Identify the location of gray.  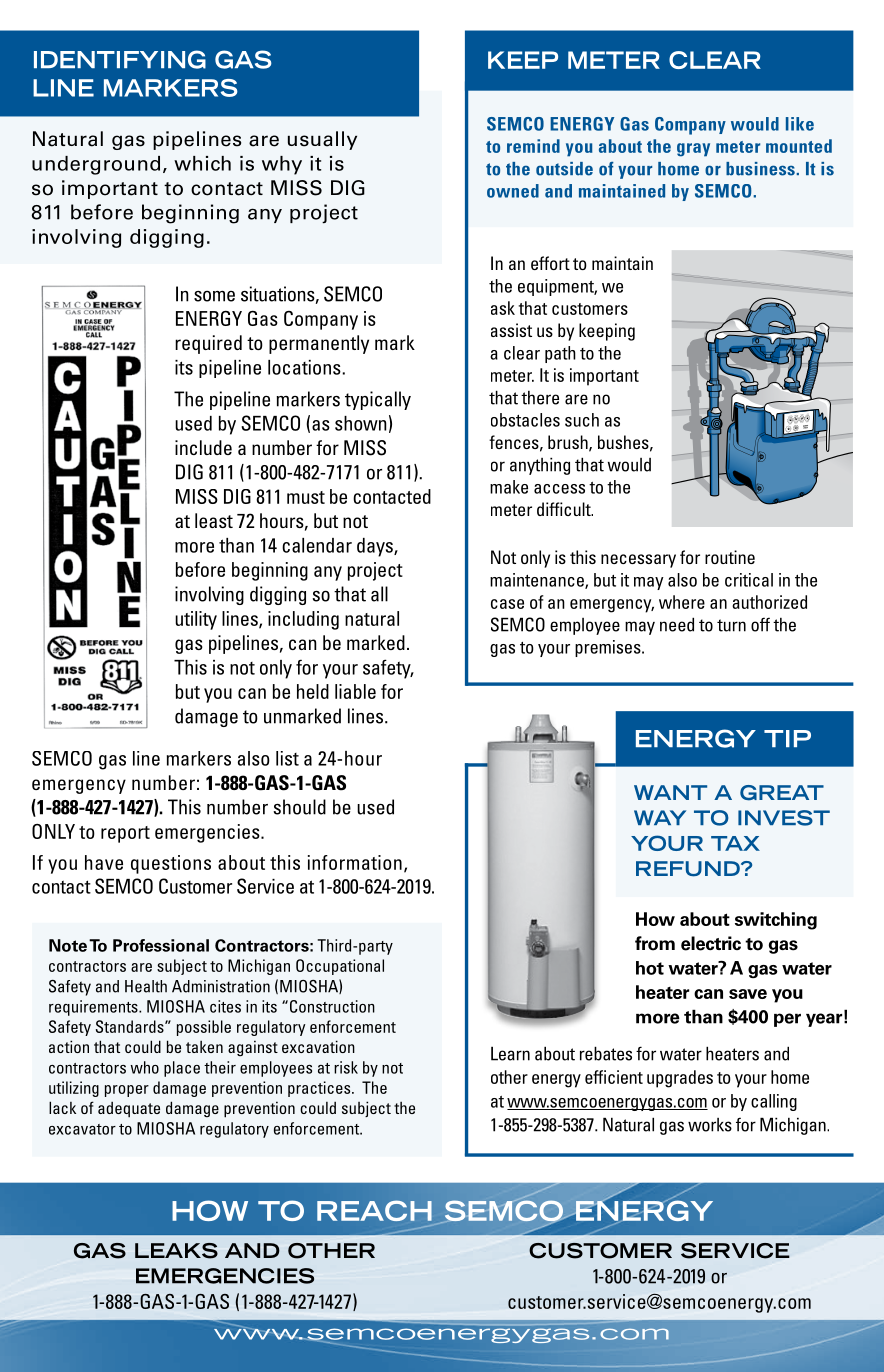
(693, 150).
